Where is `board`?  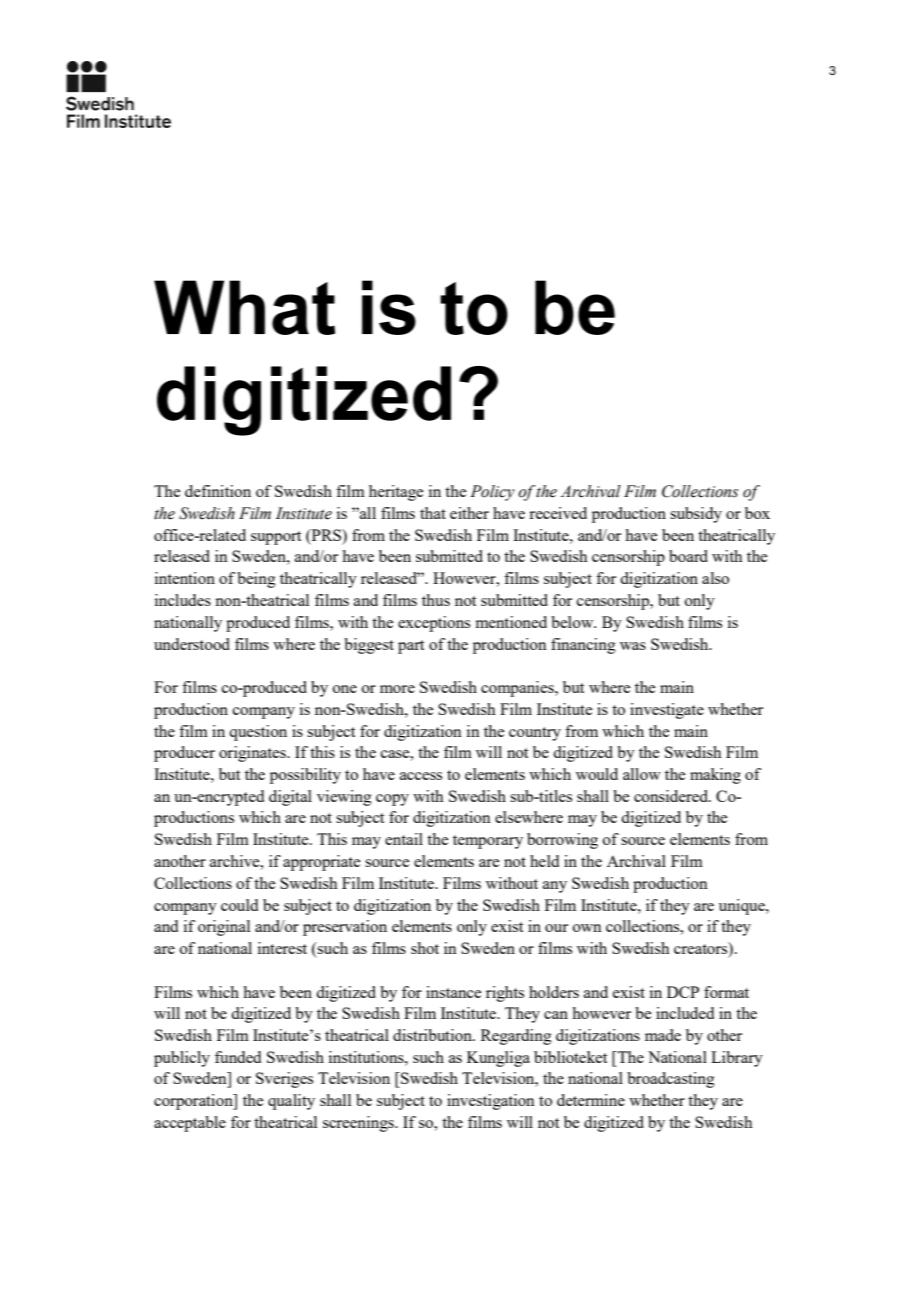 board is located at coordinates (688, 556).
